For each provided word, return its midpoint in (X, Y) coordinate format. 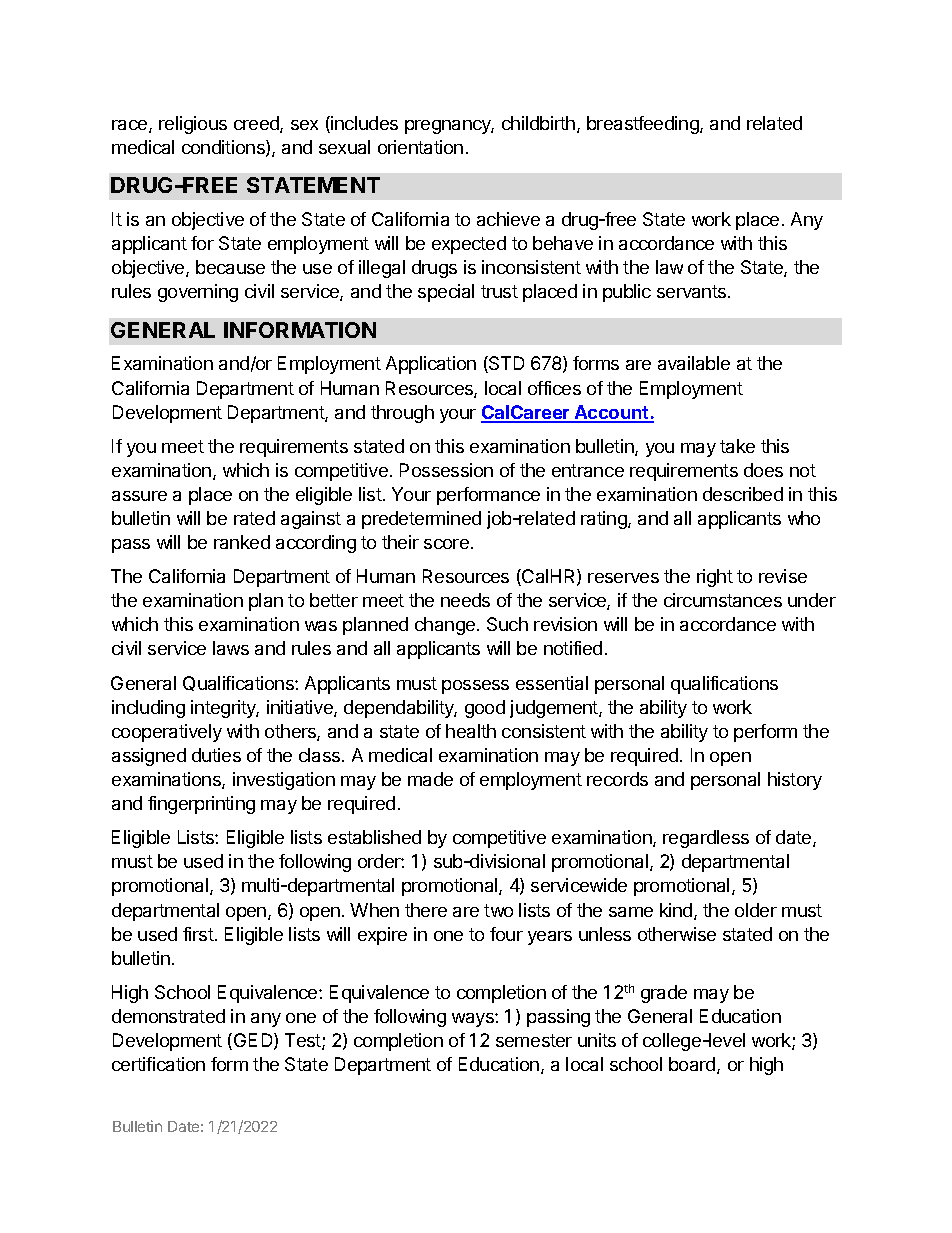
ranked (242, 542)
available (694, 363)
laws (231, 648)
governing (198, 293)
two (498, 910)
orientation (420, 147)
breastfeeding (644, 125)
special (446, 293)
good (485, 709)
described (743, 494)
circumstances (723, 600)
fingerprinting (201, 805)
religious (193, 125)
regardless (706, 839)
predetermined (421, 520)
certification (158, 1064)
